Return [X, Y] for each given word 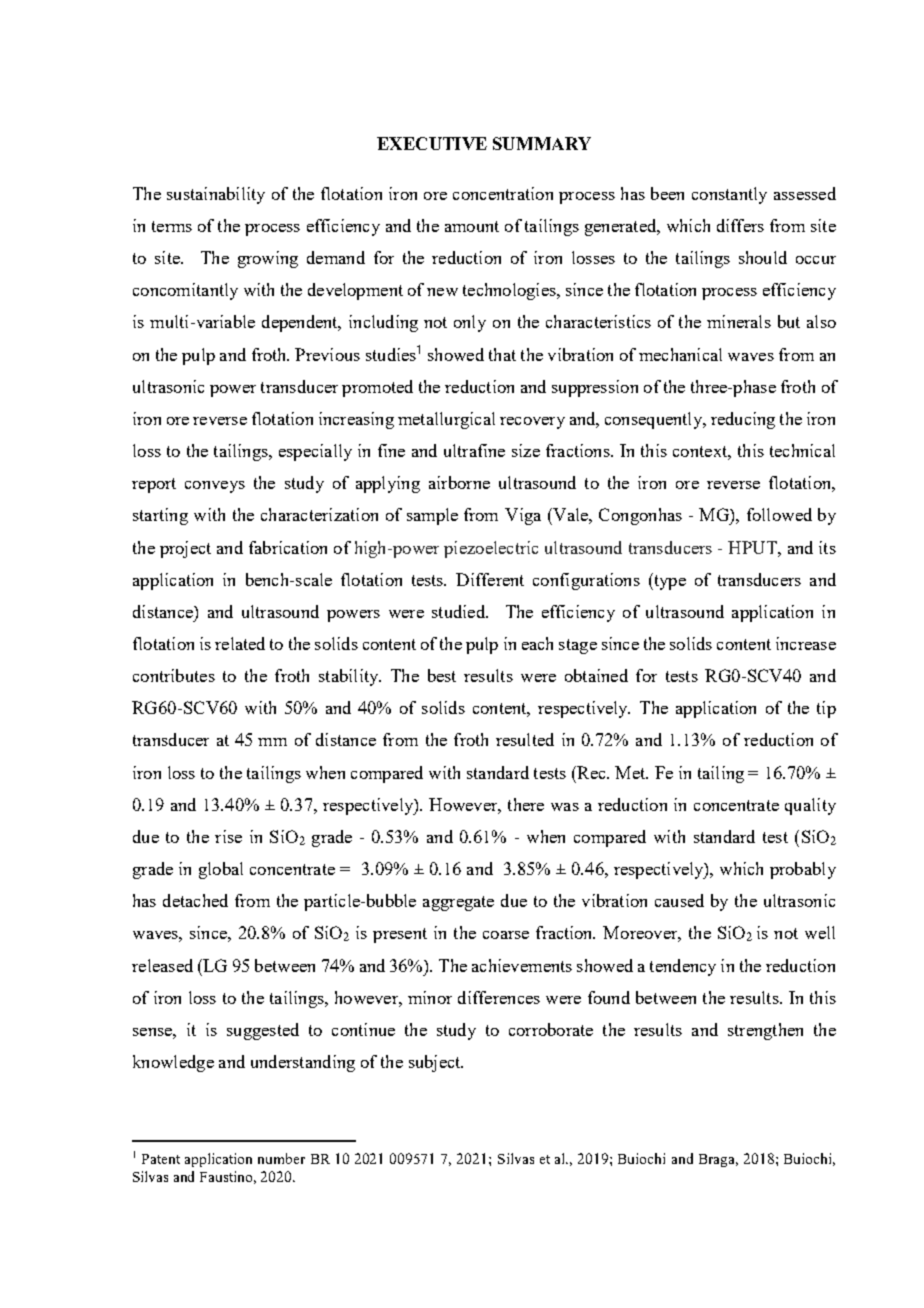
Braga [718, 1160]
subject [436, 1063]
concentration [503, 193]
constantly [729, 195]
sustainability [216, 195]
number [281, 1158]
